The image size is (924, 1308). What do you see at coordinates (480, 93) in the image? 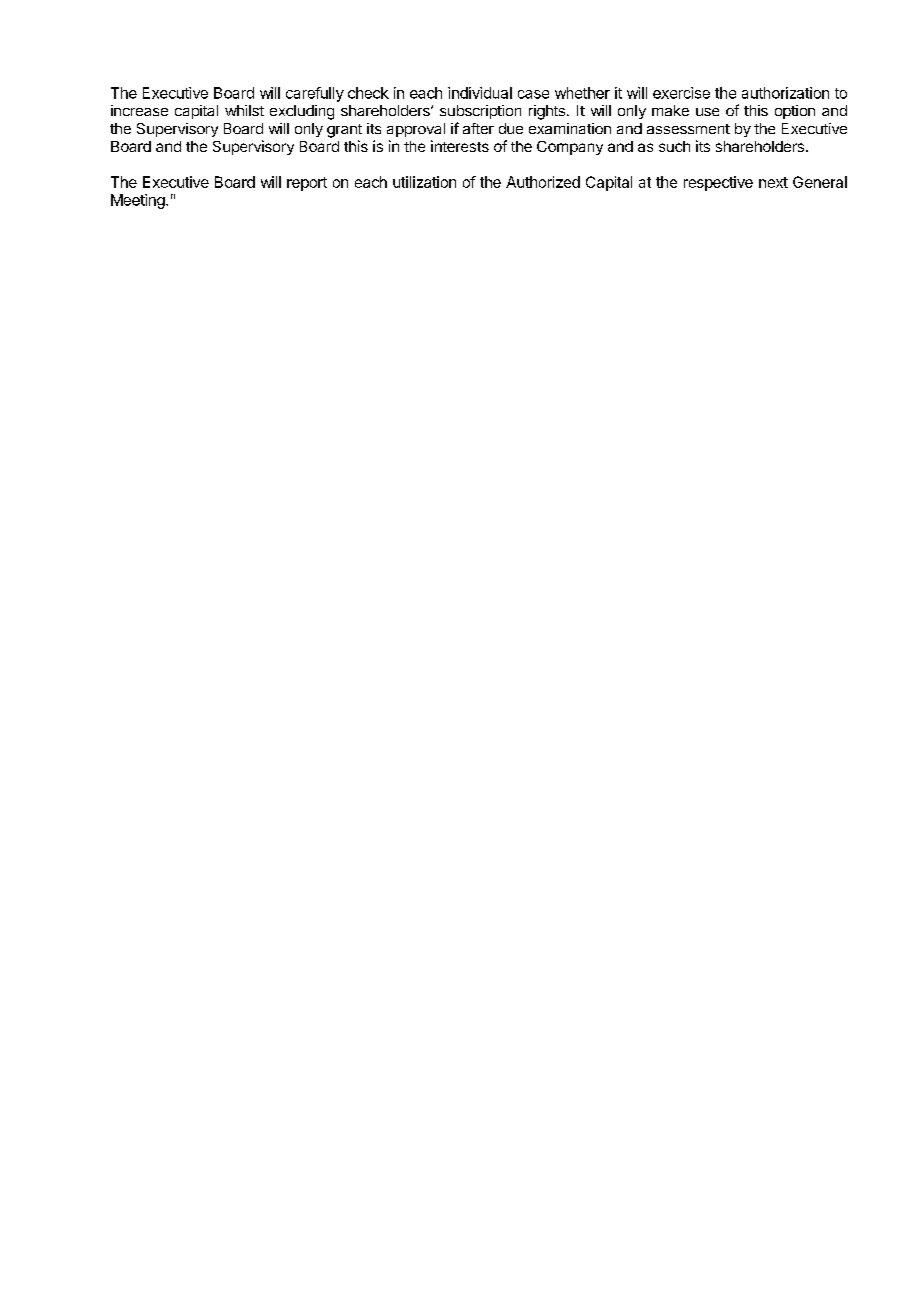
I see `individual` at bounding box center [480, 93].
